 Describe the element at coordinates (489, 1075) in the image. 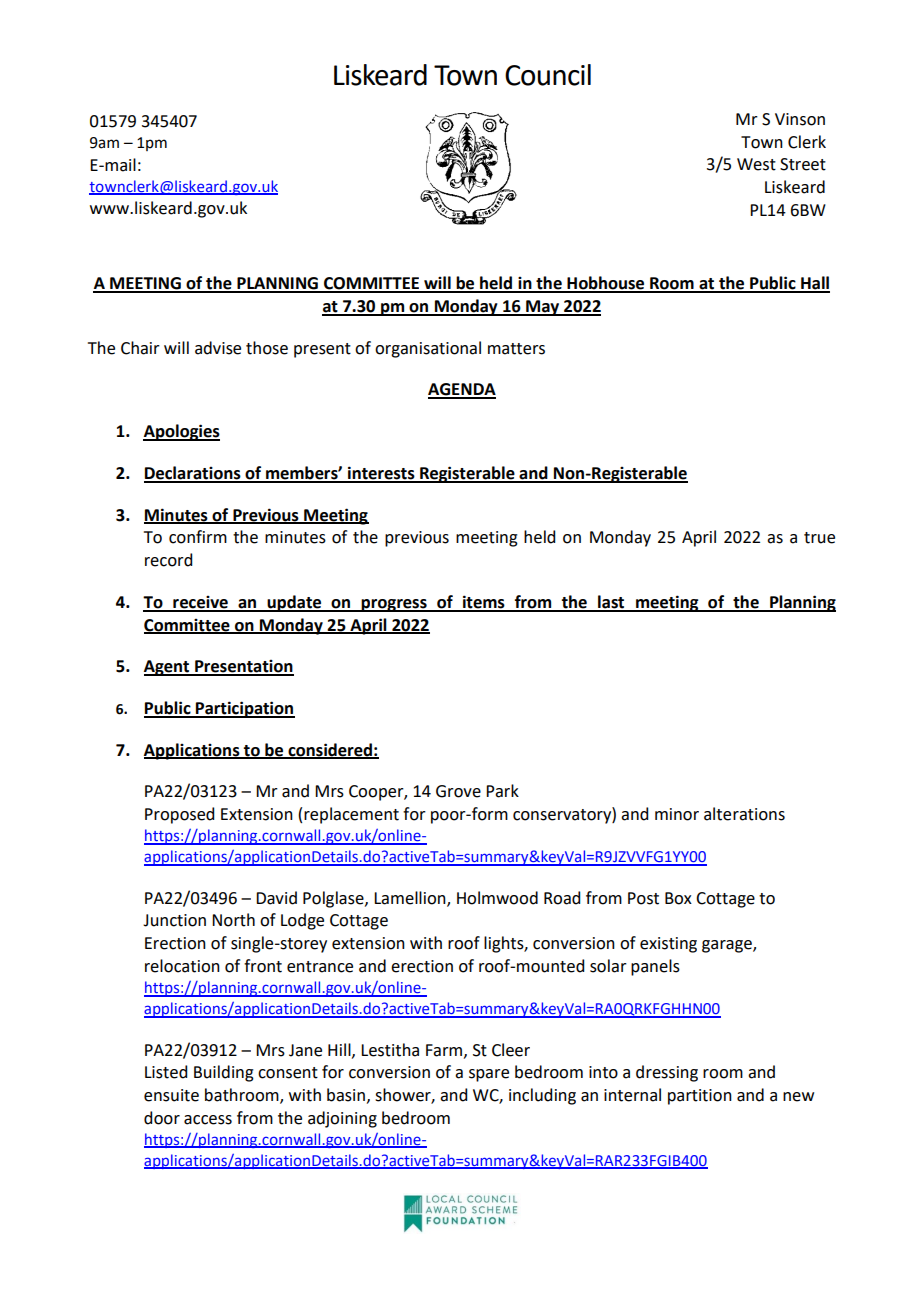

I see `spare` at that location.
